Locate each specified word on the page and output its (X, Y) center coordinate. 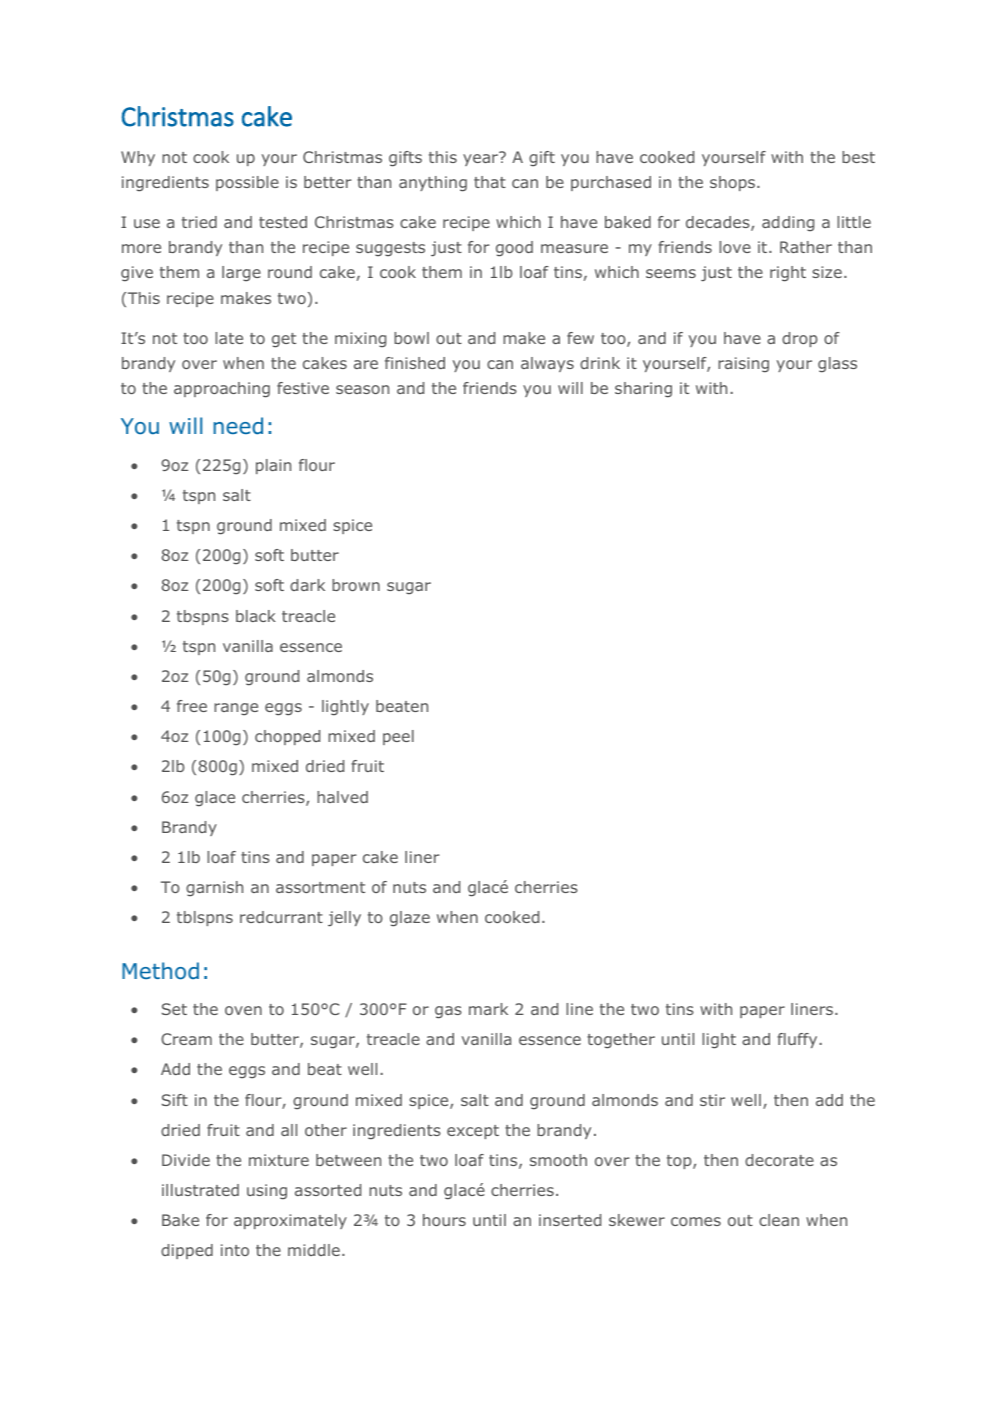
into (235, 1250)
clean (779, 1220)
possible (247, 183)
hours (444, 1220)
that (490, 182)
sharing (643, 389)
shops (734, 183)
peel (398, 737)
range (236, 709)
